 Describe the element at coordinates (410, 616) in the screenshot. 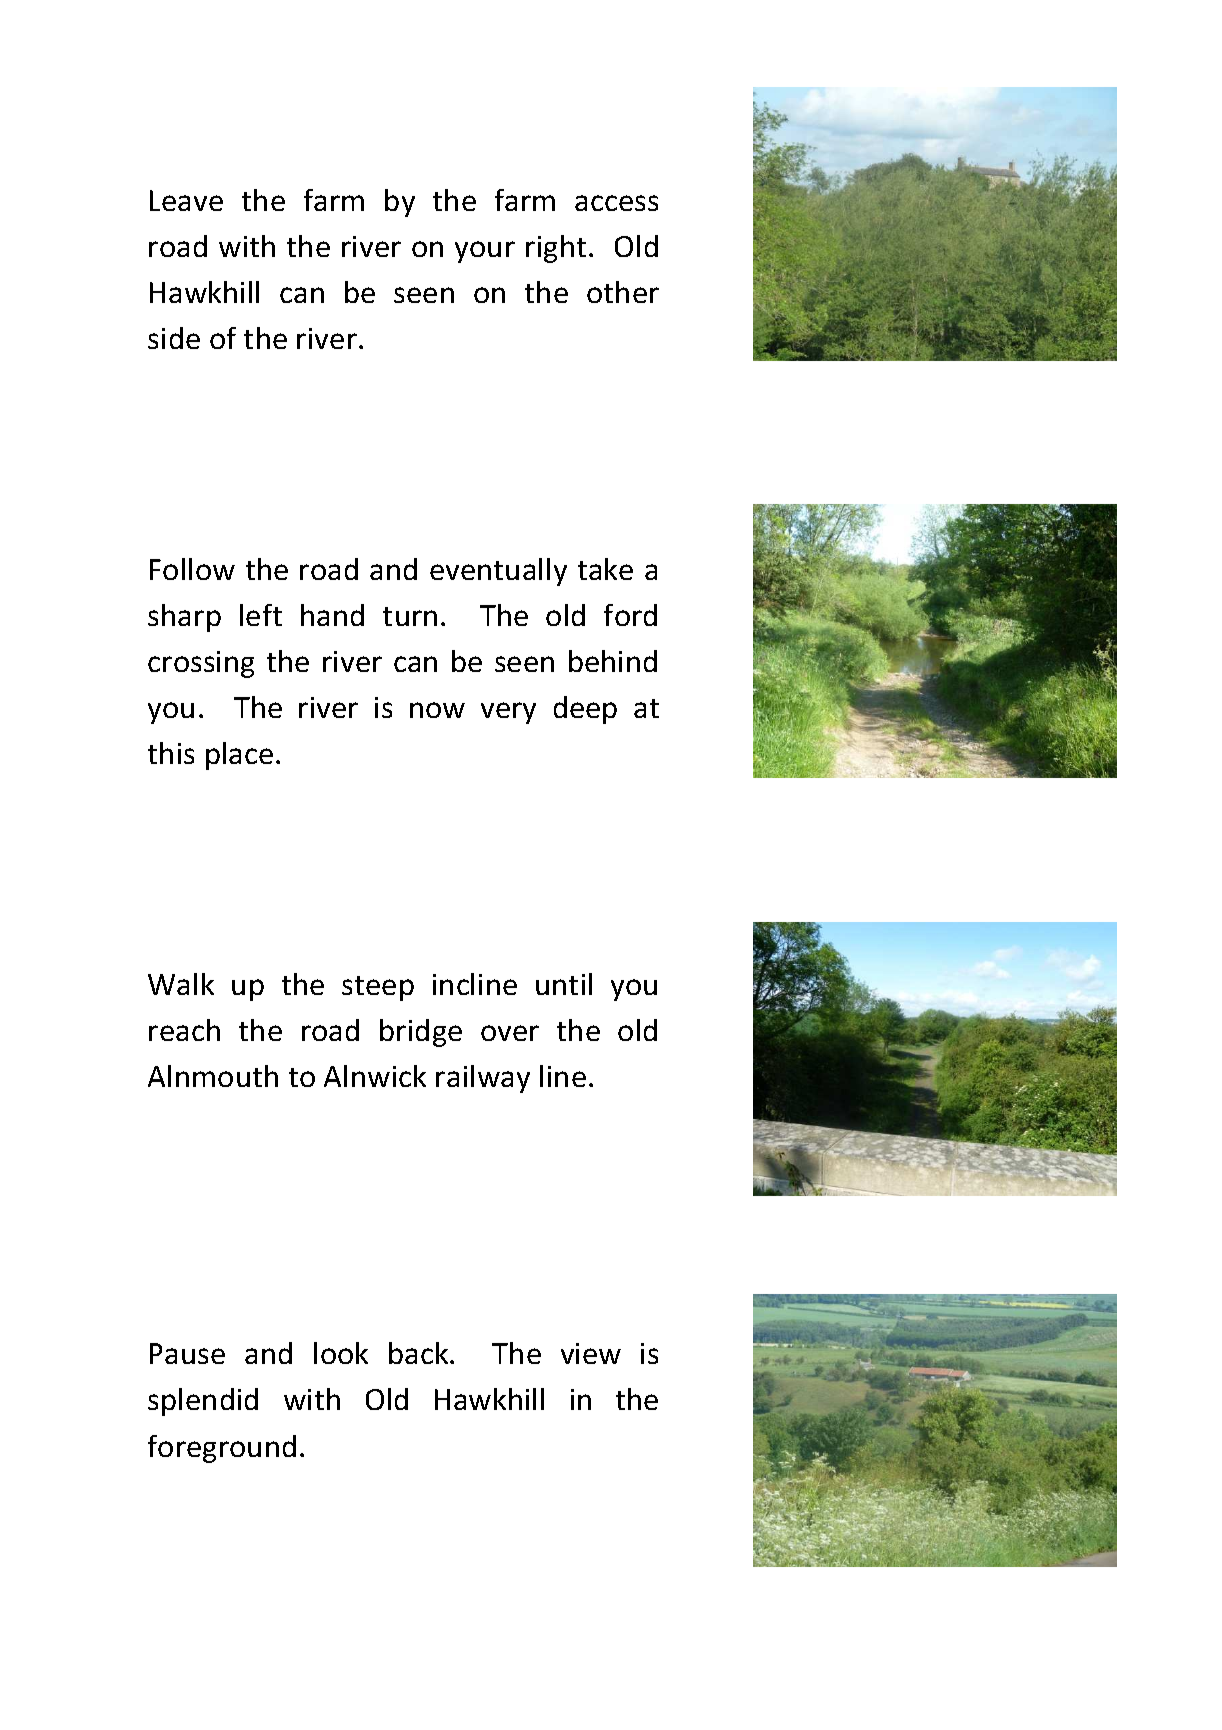

I see `turn` at that location.
